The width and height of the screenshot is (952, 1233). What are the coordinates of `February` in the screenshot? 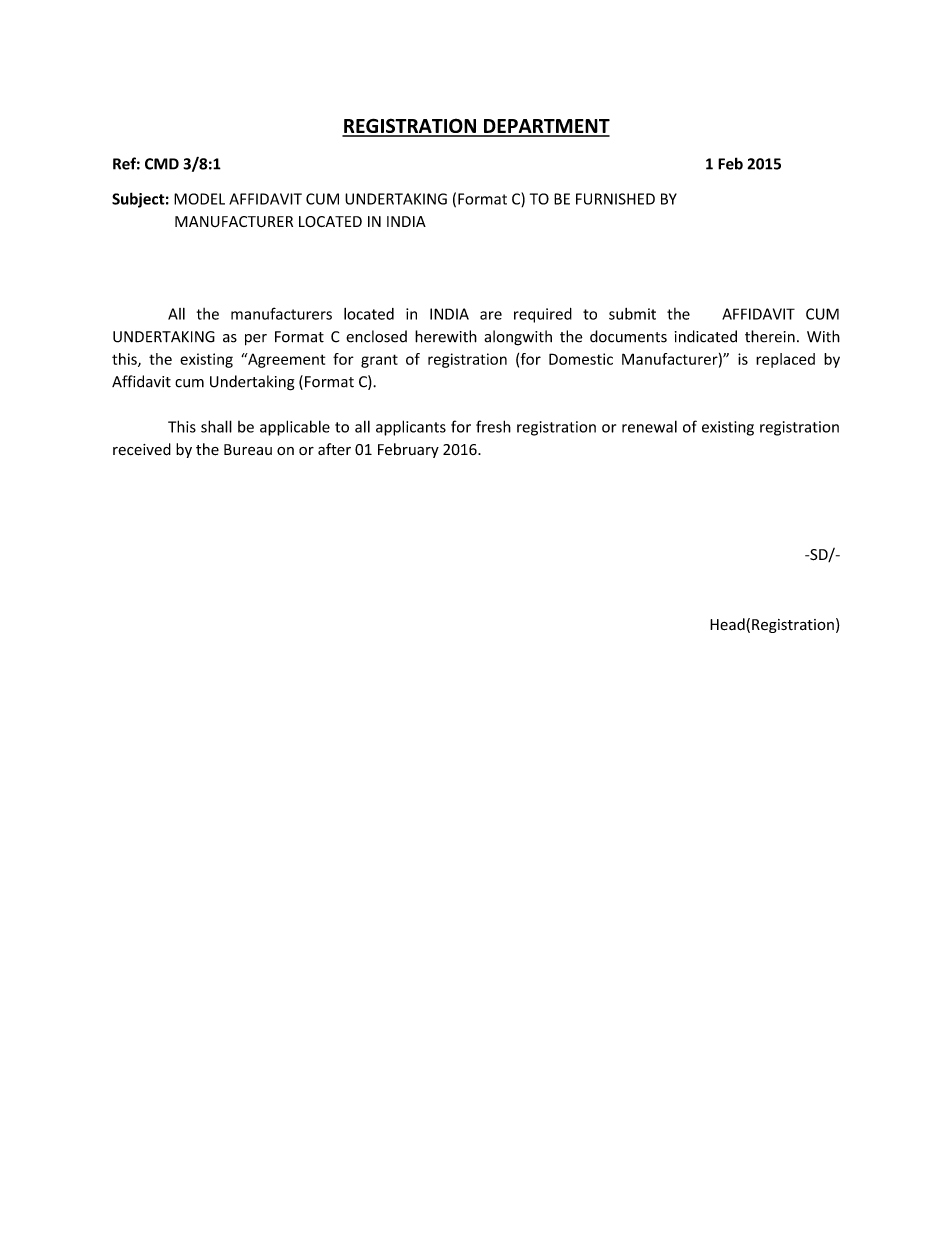 It's located at (408, 450).
